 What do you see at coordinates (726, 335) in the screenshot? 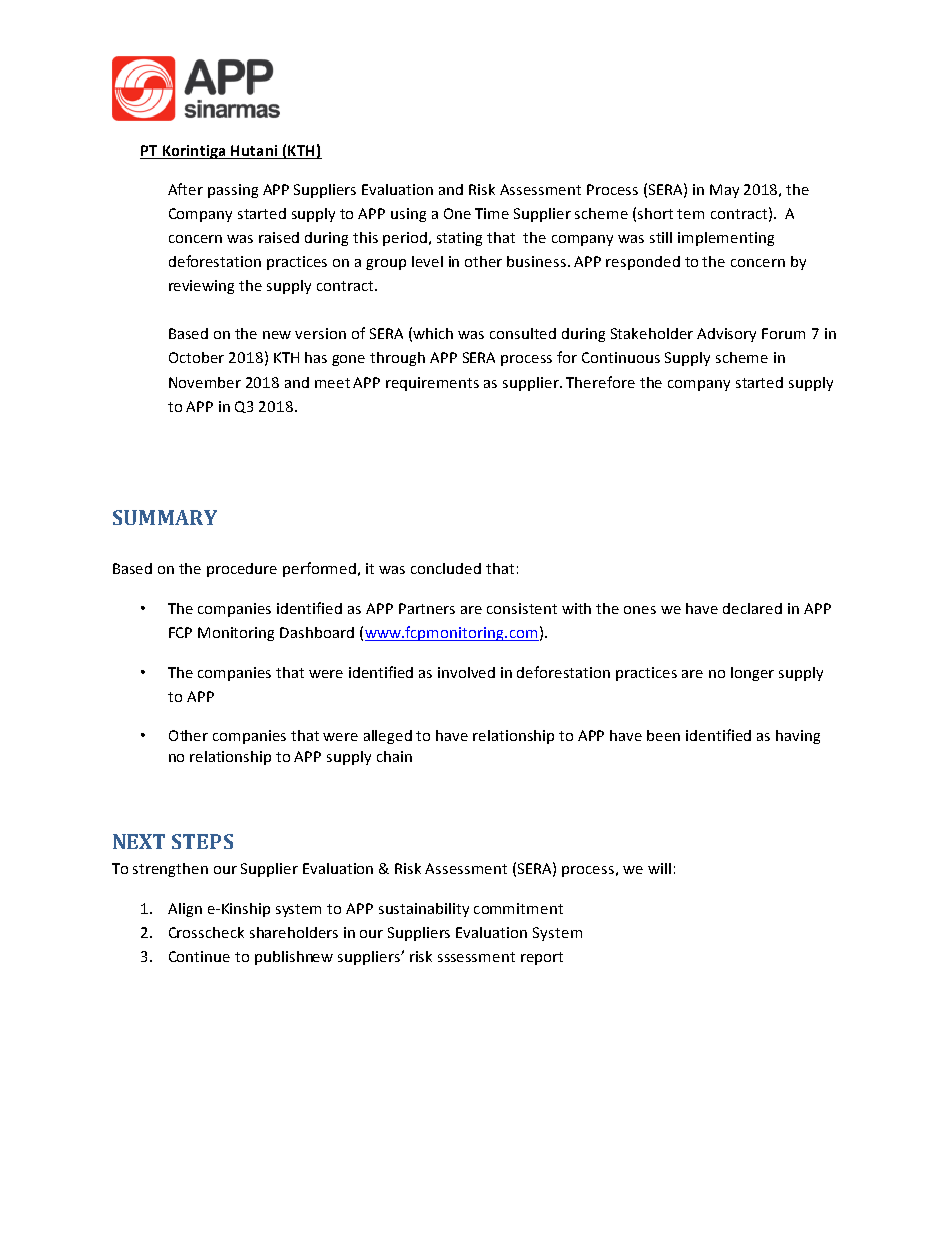
I see `Advisory` at bounding box center [726, 335].
